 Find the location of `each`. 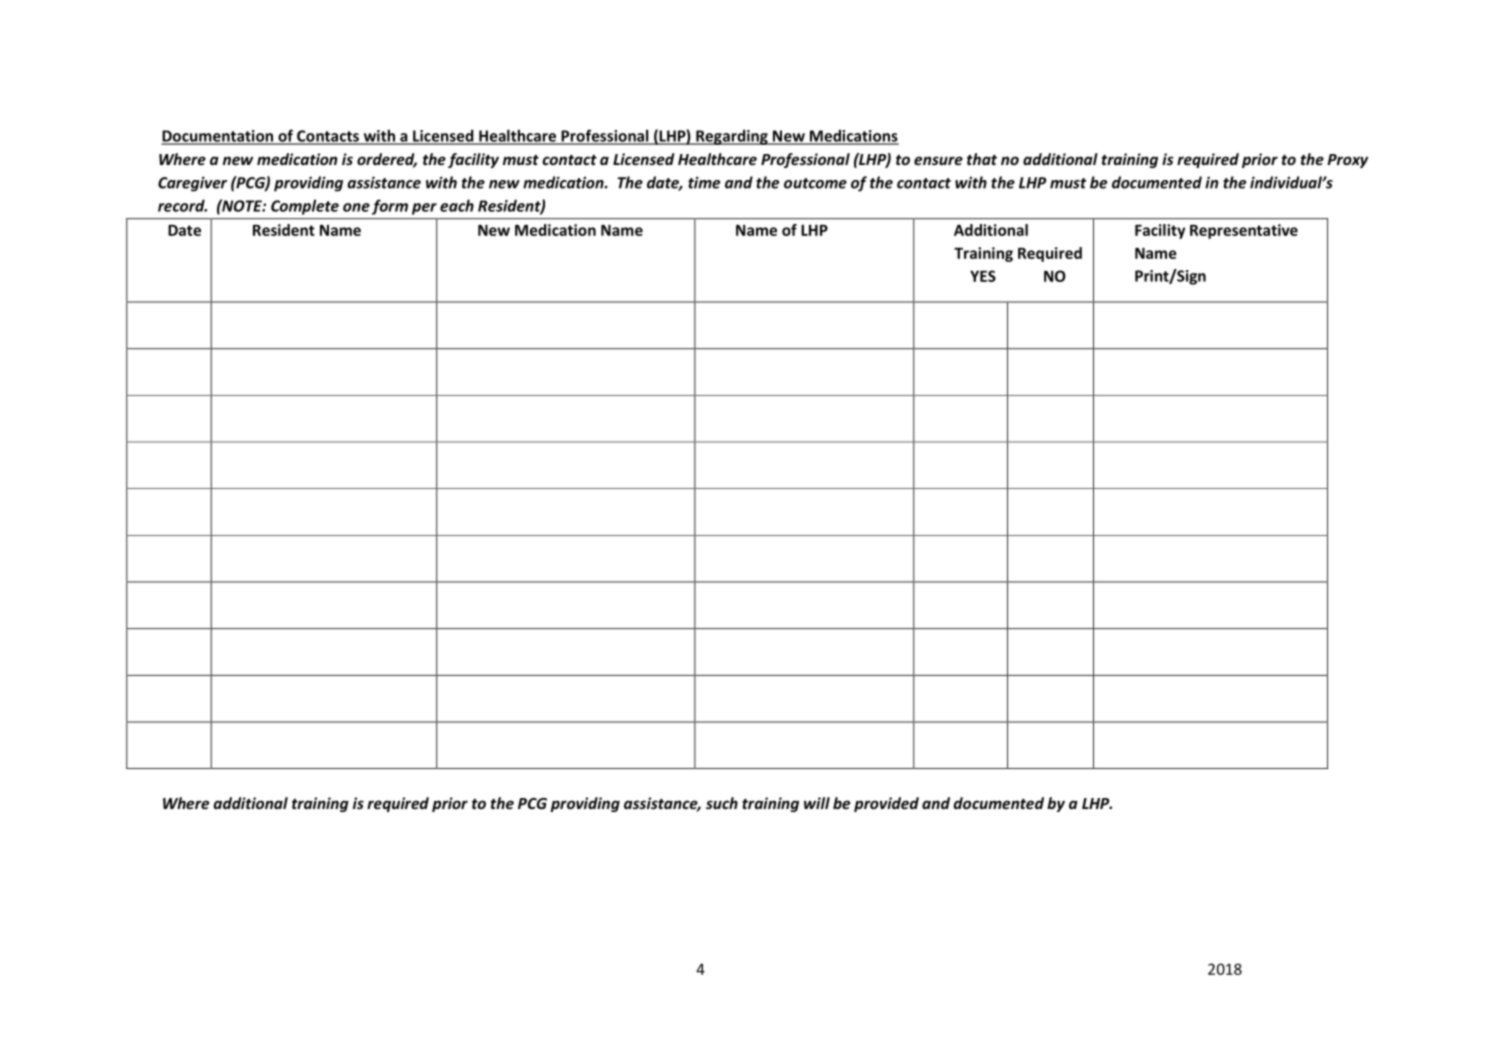

each is located at coordinates (457, 205).
